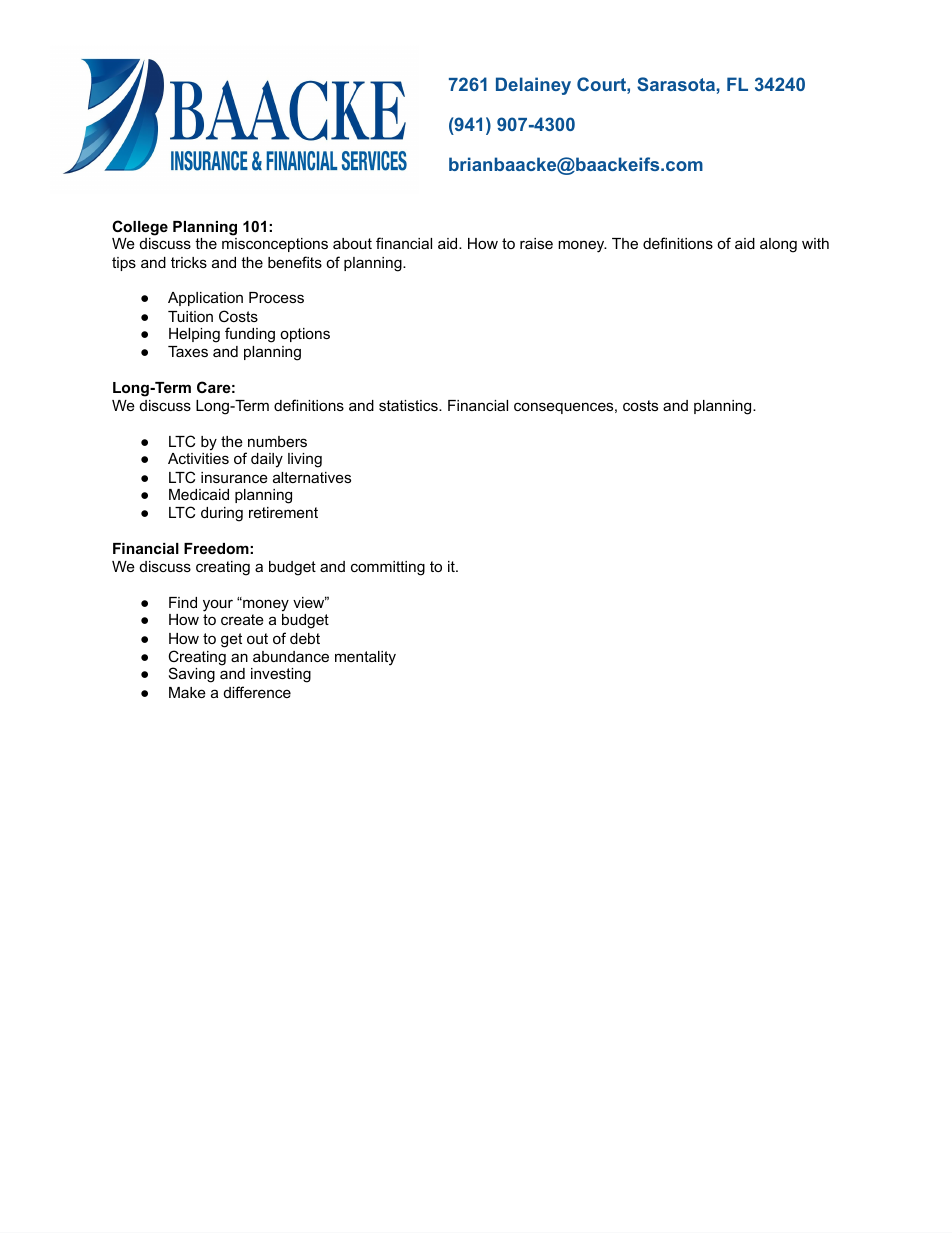 The width and height of the screenshot is (952, 1233). What do you see at coordinates (536, 243) in the screenshot?
I see `raise` at bounding box center [536, 243].
